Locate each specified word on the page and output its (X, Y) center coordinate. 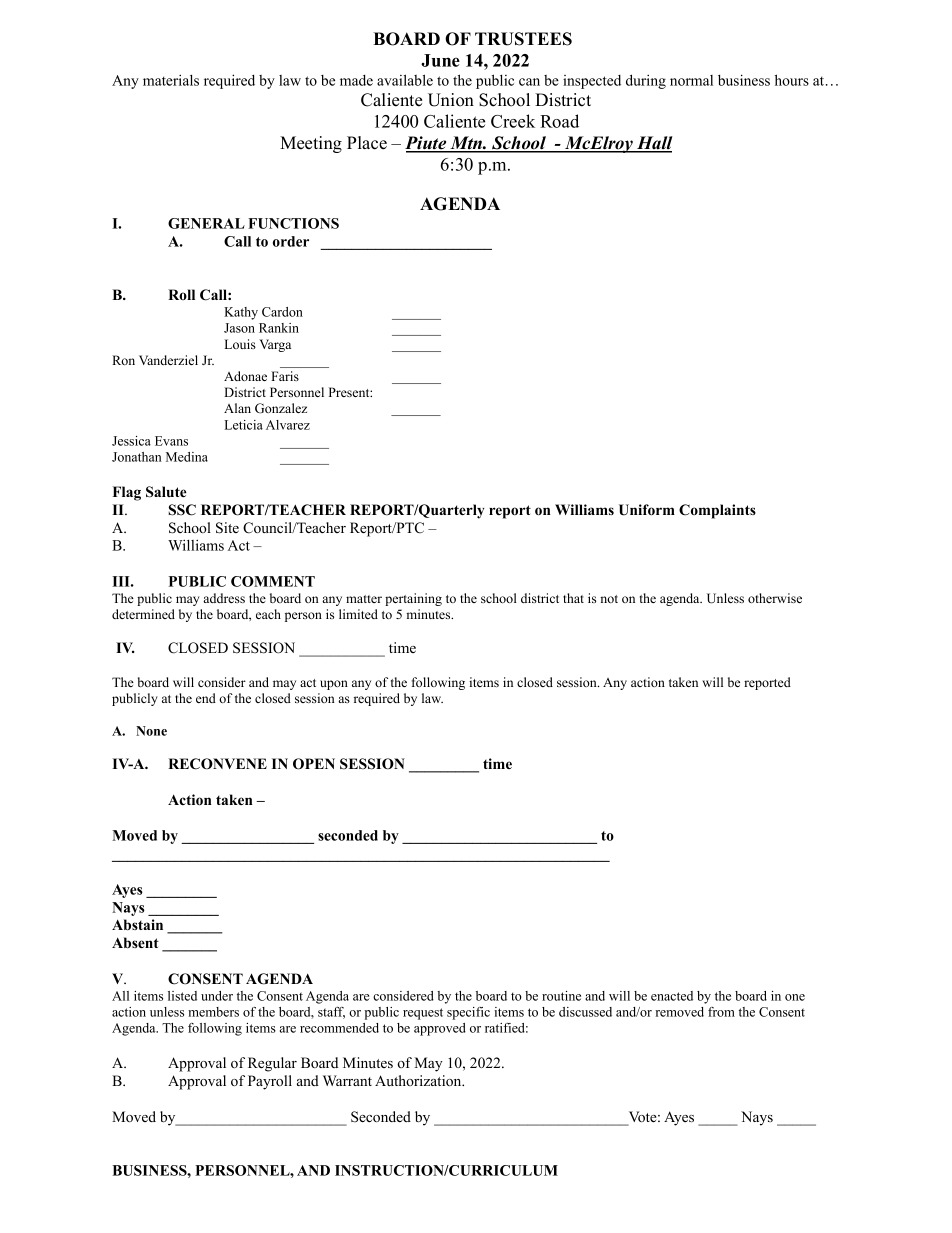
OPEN (314, 764)
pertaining (413, 599)
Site (227, 528)
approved (440, 1029)
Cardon (282, 312)
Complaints (717, 511)
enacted (672, 996)
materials (171, 80)
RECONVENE (217, 764)
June (440, 60)
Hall (654, 144)
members (213, 1012)
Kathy (241, 313)
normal (691, 80)
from (721, 1012)
